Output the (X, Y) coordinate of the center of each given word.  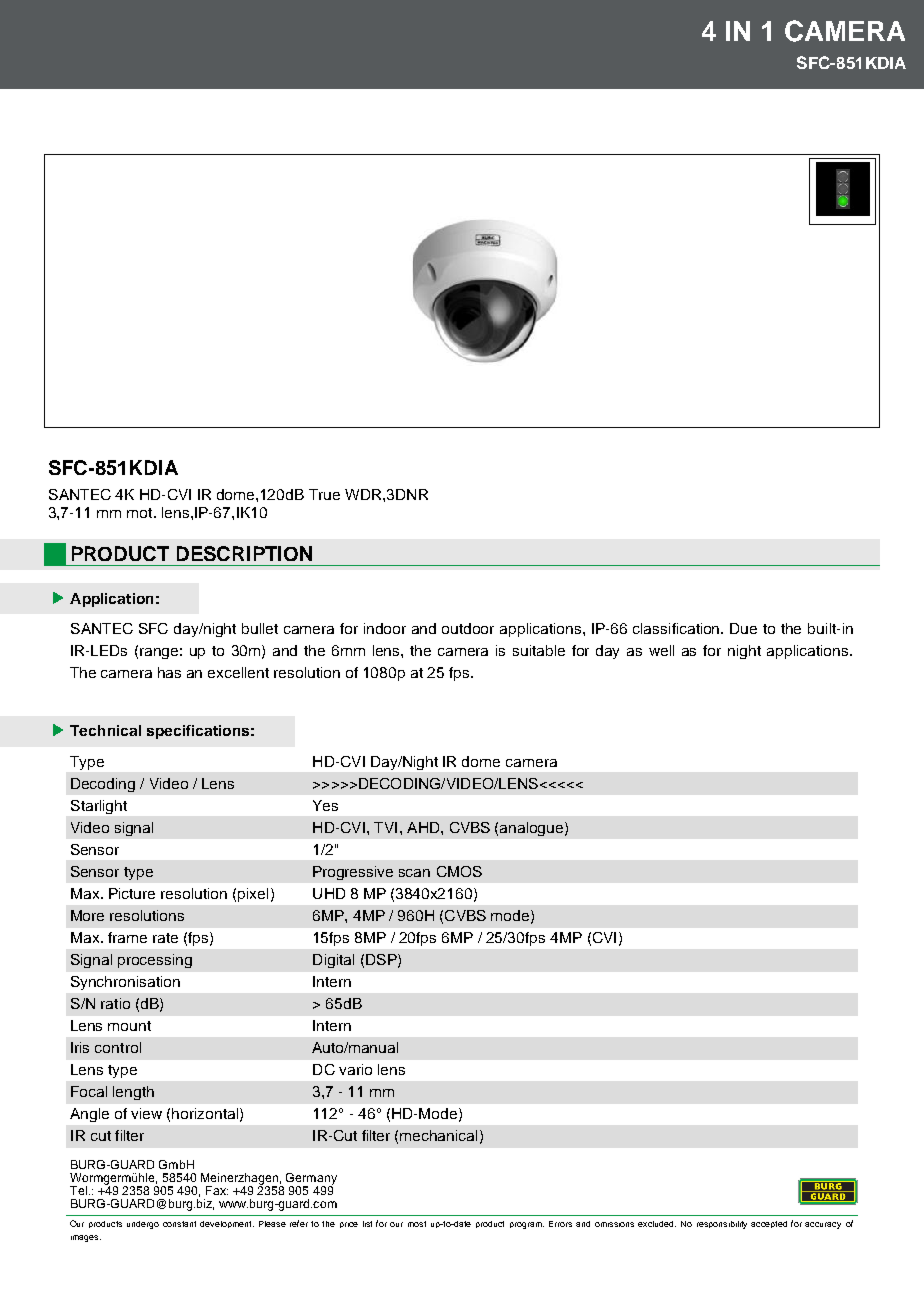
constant (179, 1224)
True (324, 494)
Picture (132, 893)
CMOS (459, 871)
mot (141, 513)
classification (678, 628)
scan (414, 873)
